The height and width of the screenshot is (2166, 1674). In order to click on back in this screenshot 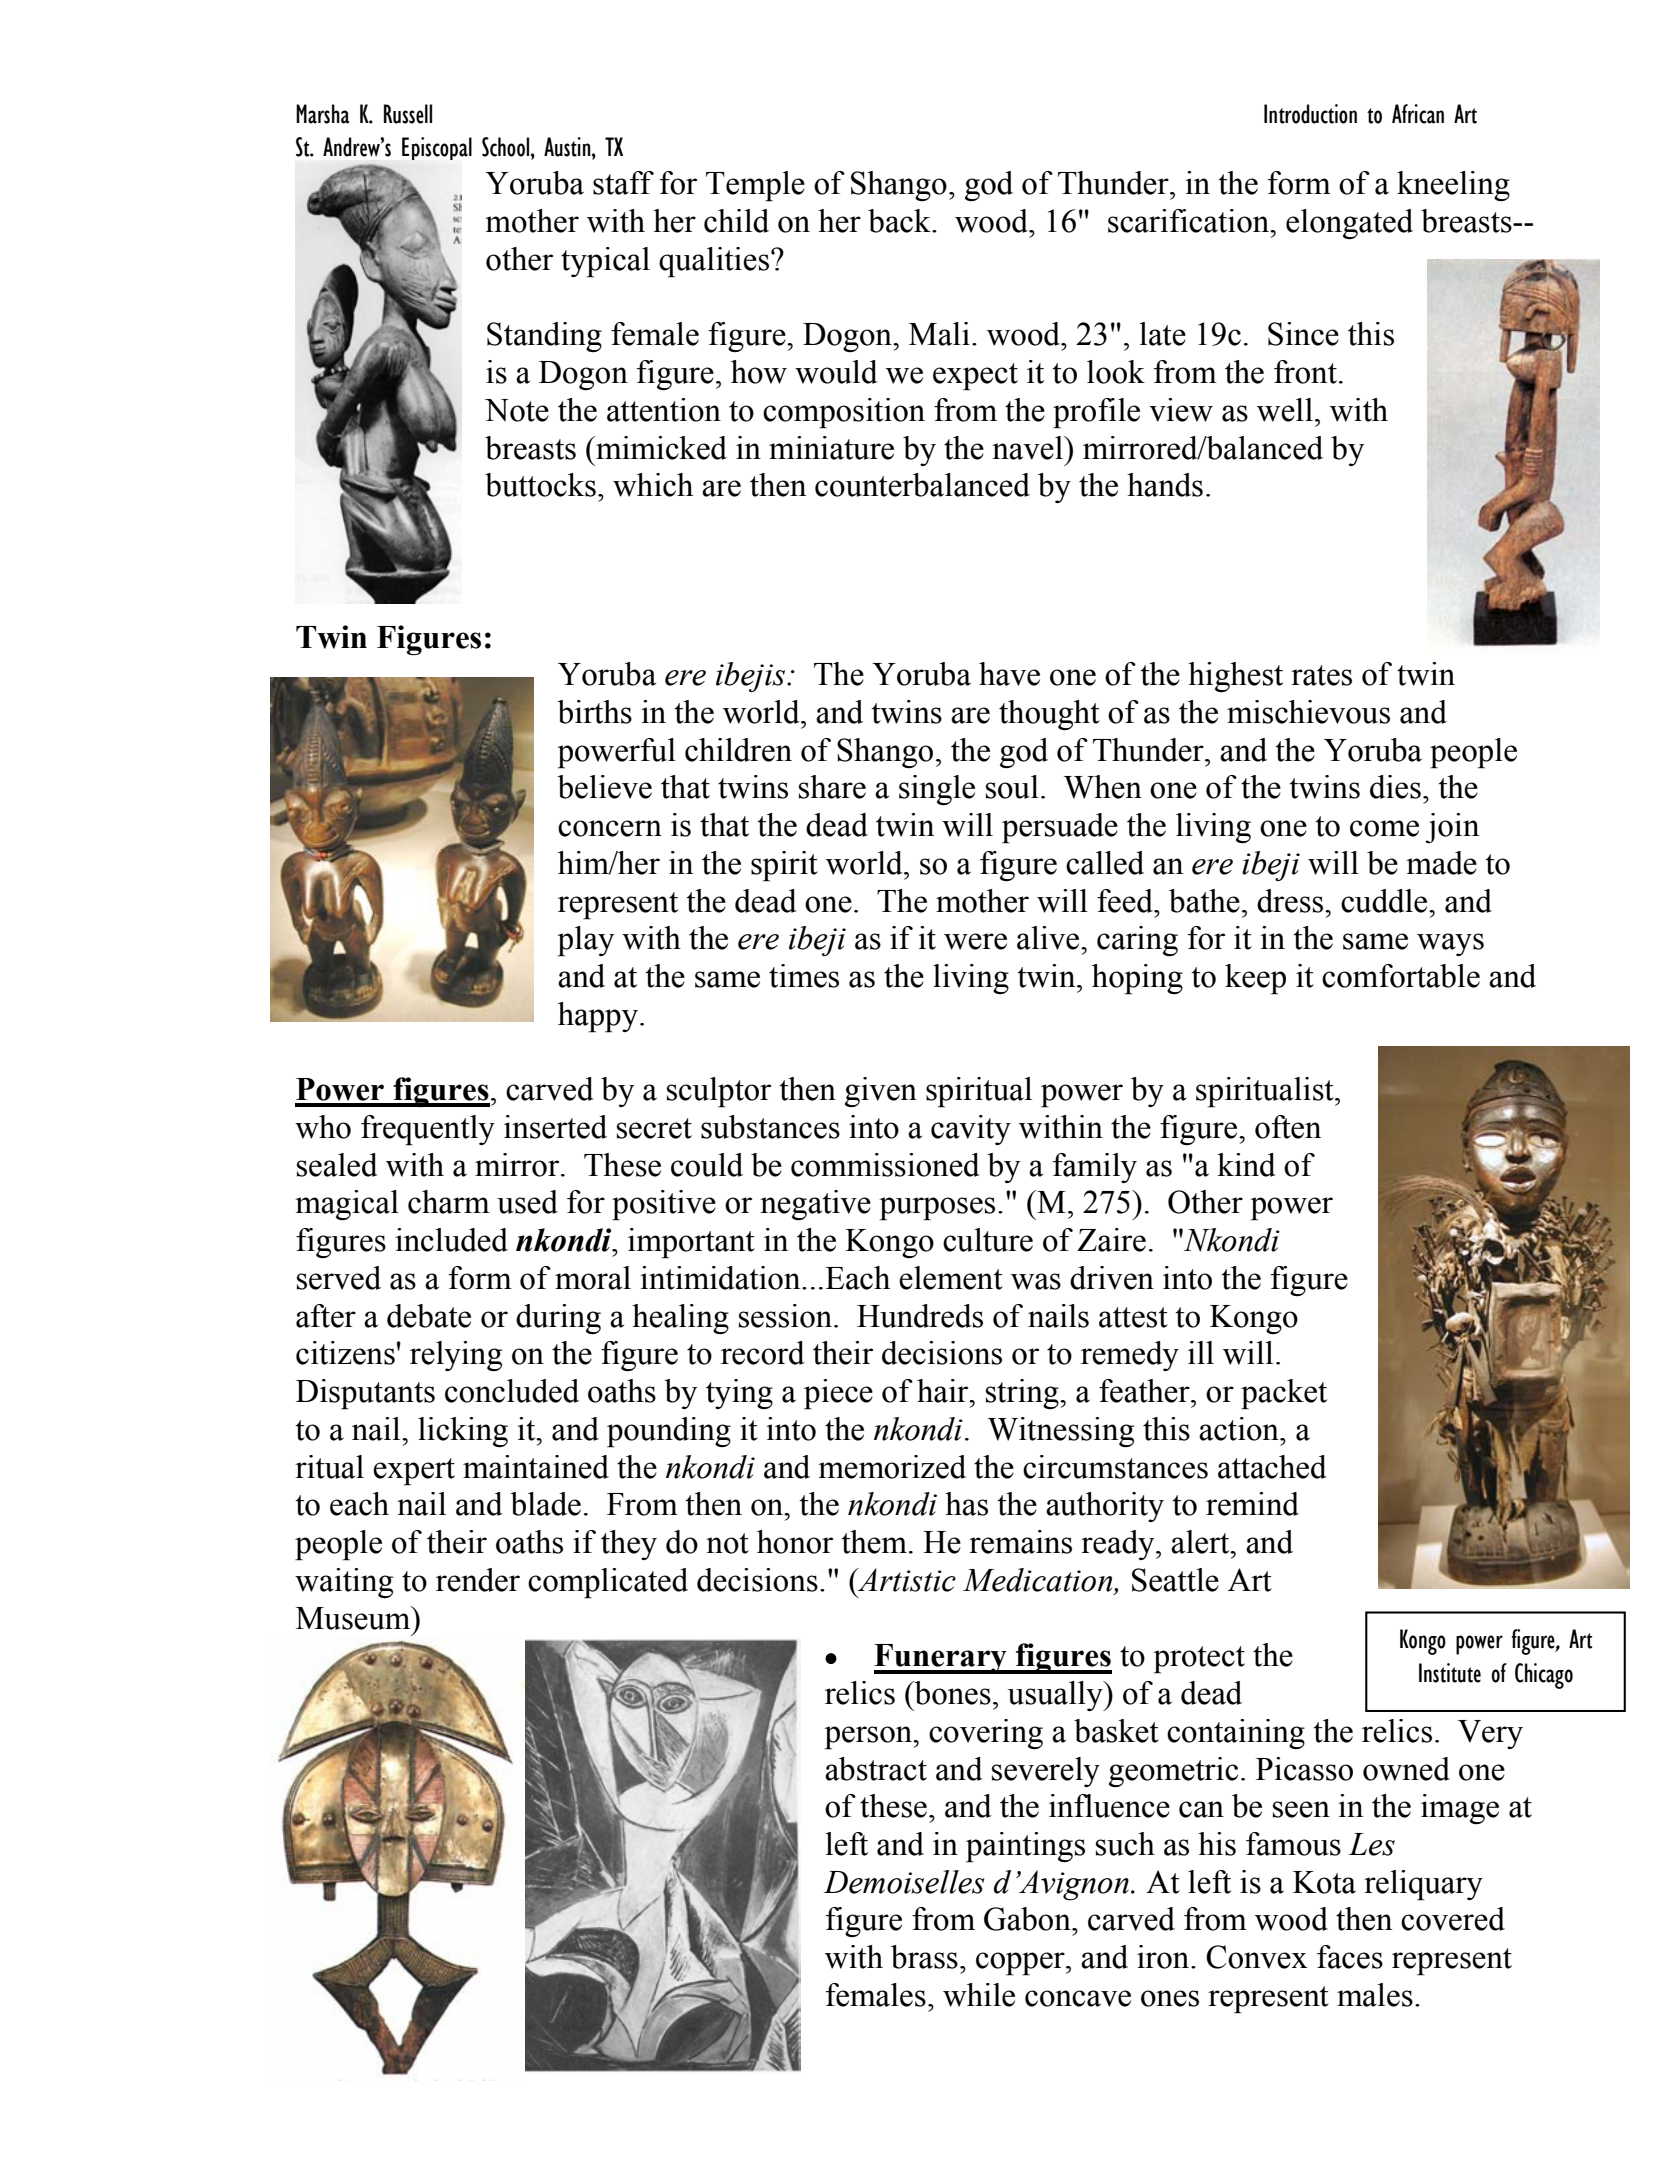, I will do `click(900, 221)`.
